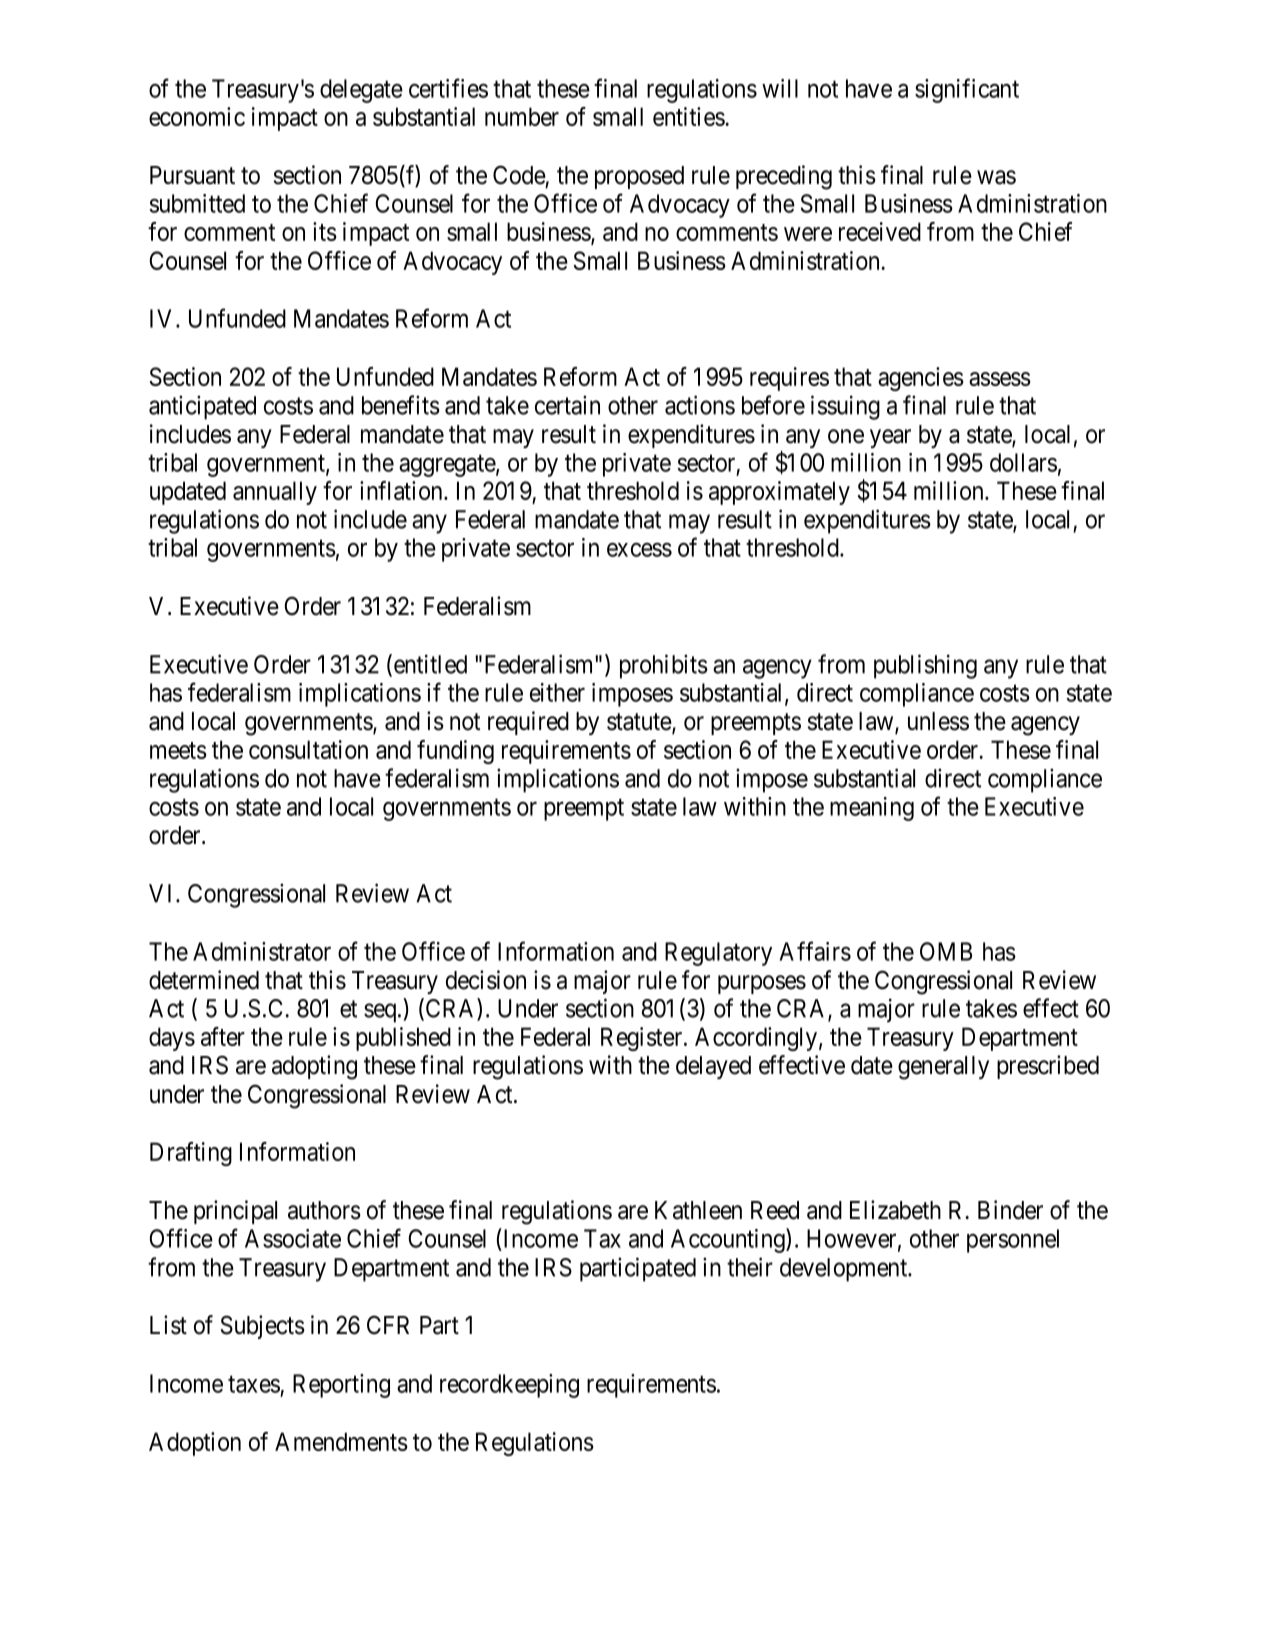  What do you see at coordinates (967, 90) in the image?
I see `significant` at bounding box center [967, 90].
